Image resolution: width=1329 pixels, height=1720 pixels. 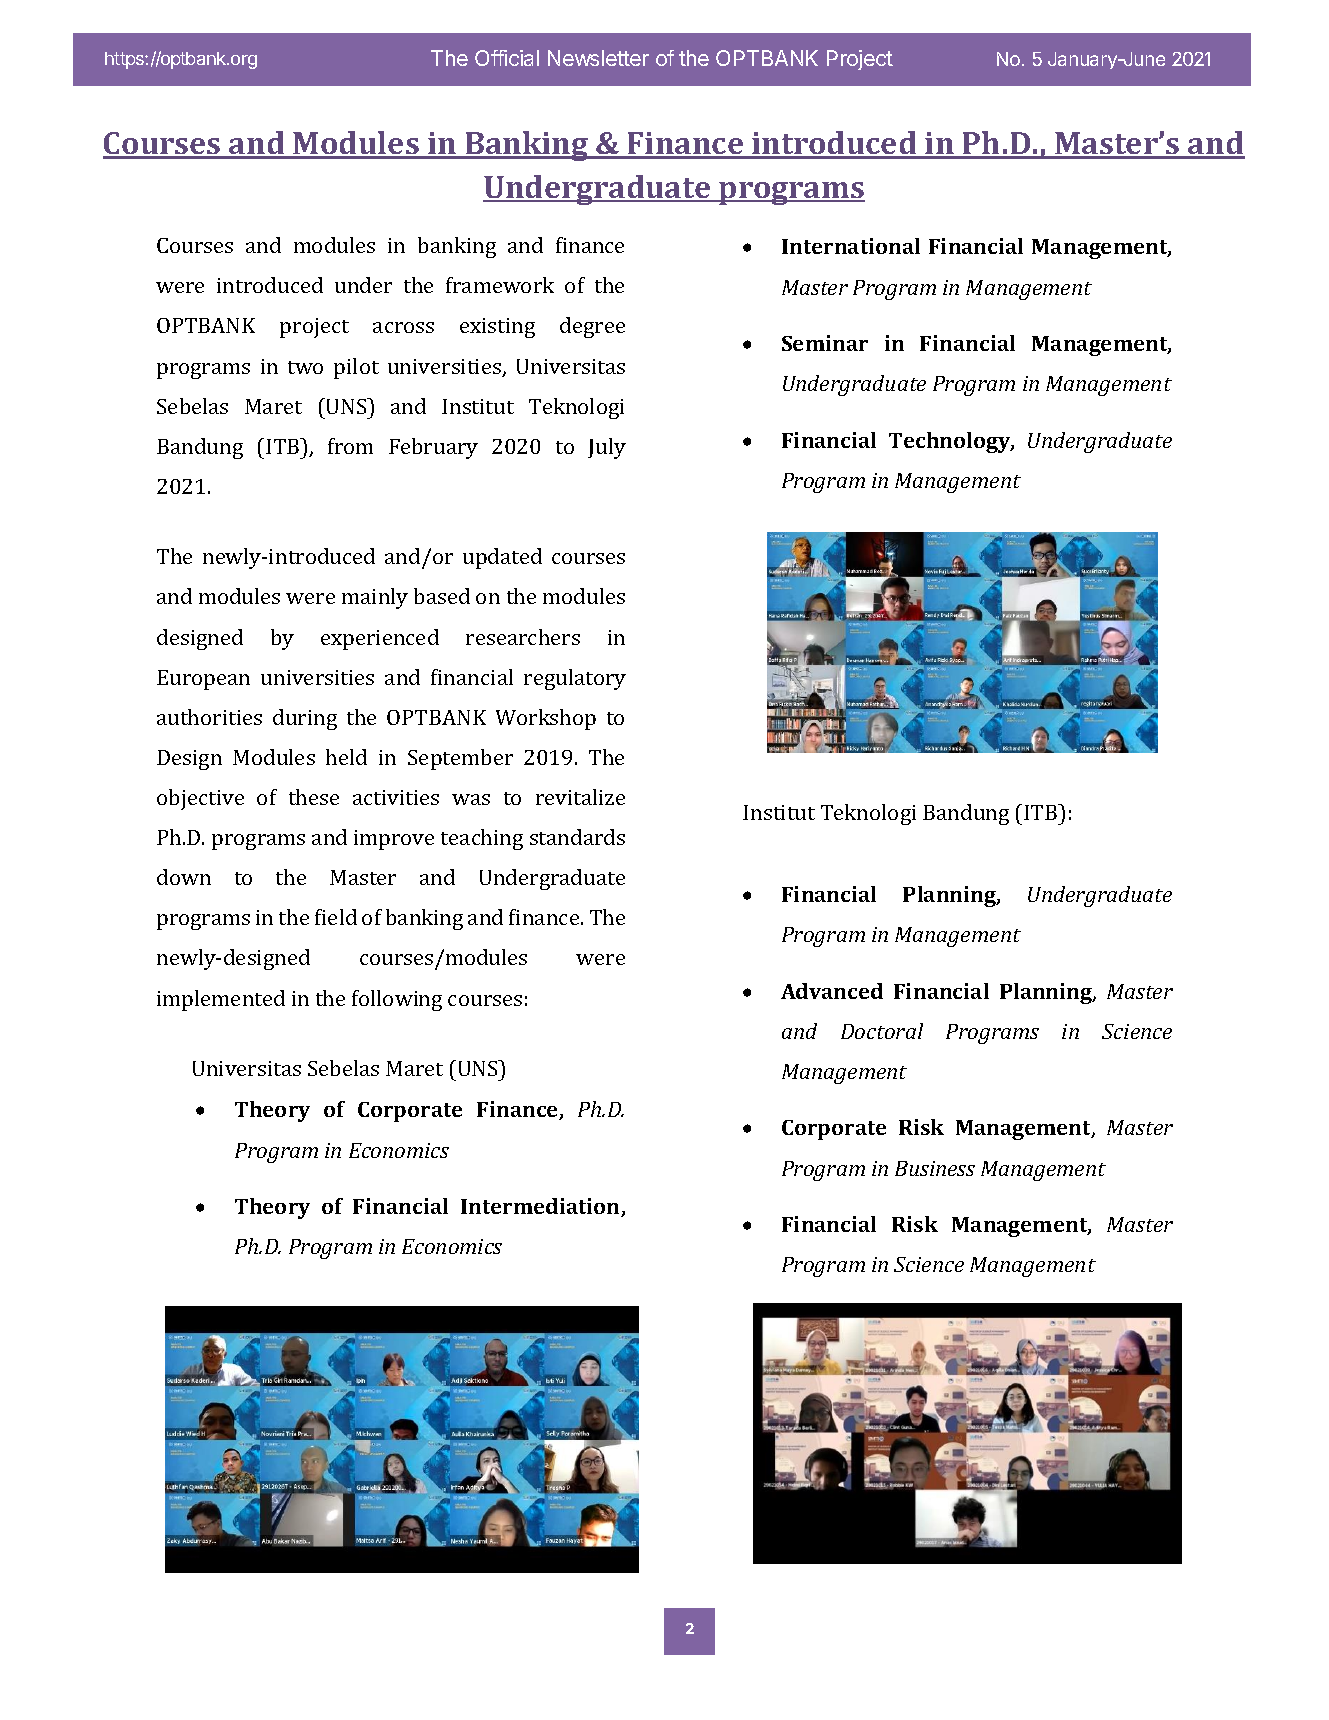 I want to click on implemented, so click(x=221, y=1000).
